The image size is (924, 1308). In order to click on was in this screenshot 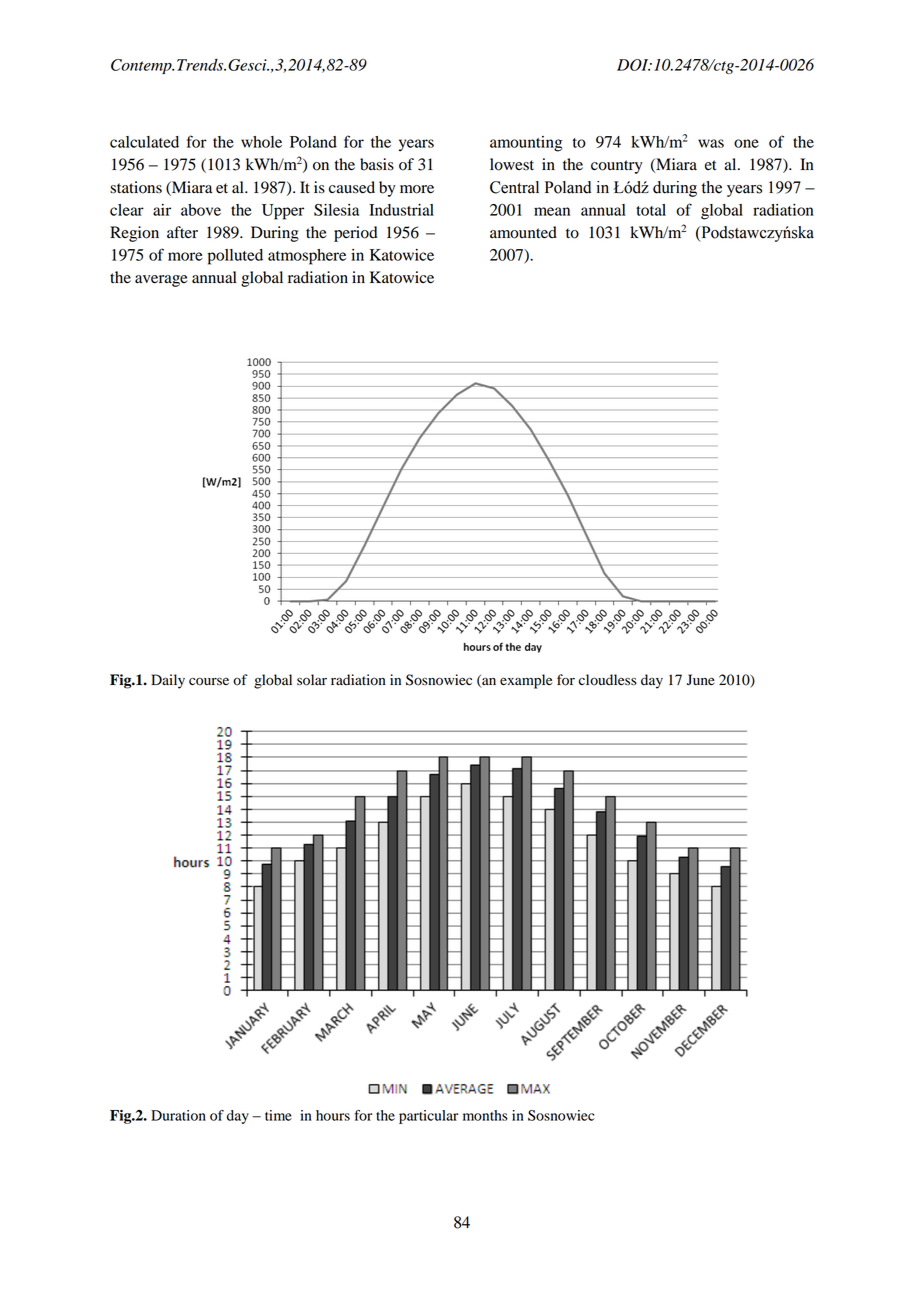, I will do `click(711, 143)`.
